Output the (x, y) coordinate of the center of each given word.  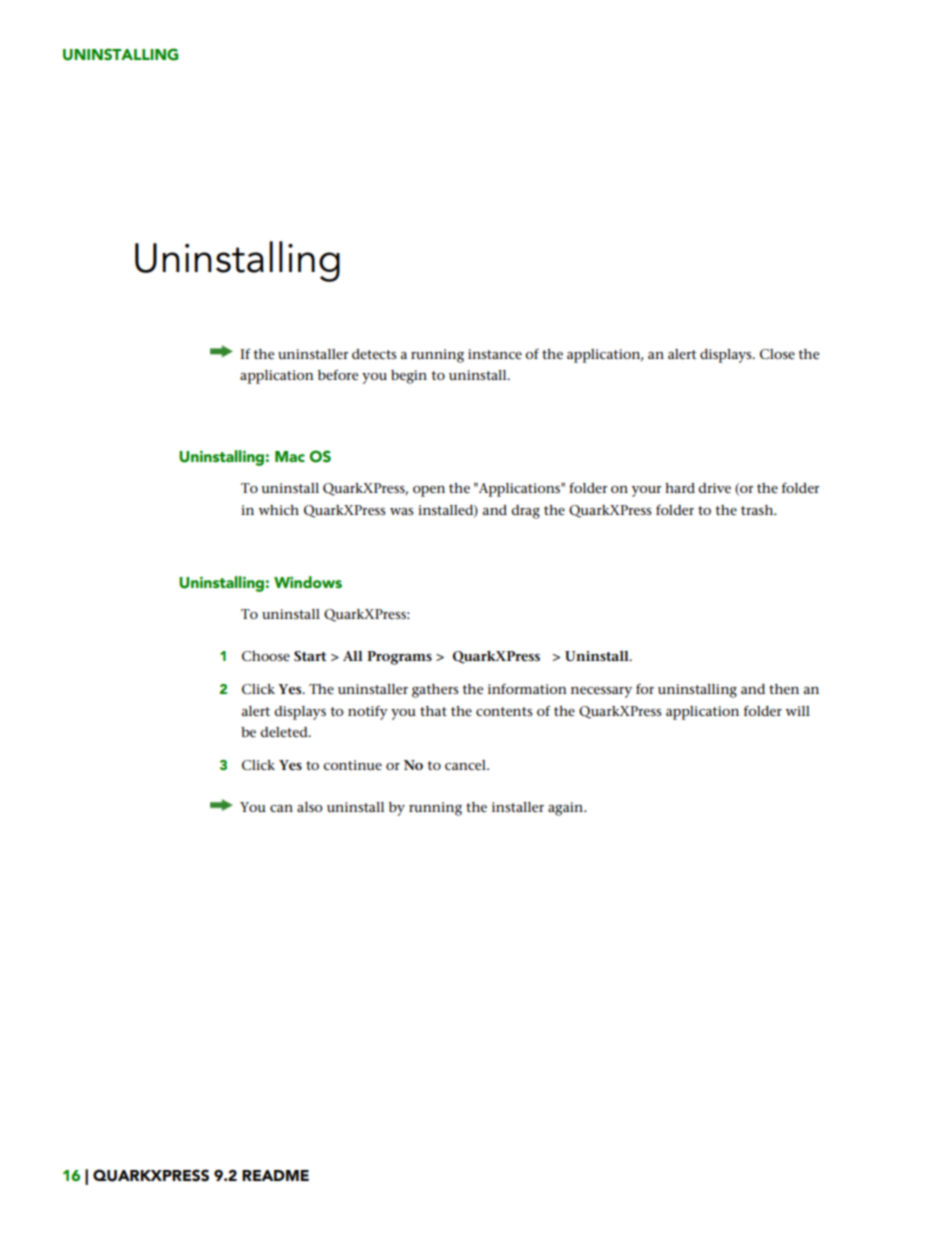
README (275, 1175)
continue (352, 765)
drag (525, 512)
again (567, 809)
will (798, 711)
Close (777, 354)
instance (495, 354)
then (784, 689)
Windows (308, 582)
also (309, 807)
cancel (466, 765)
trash (758, 510)
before (338, 375)
